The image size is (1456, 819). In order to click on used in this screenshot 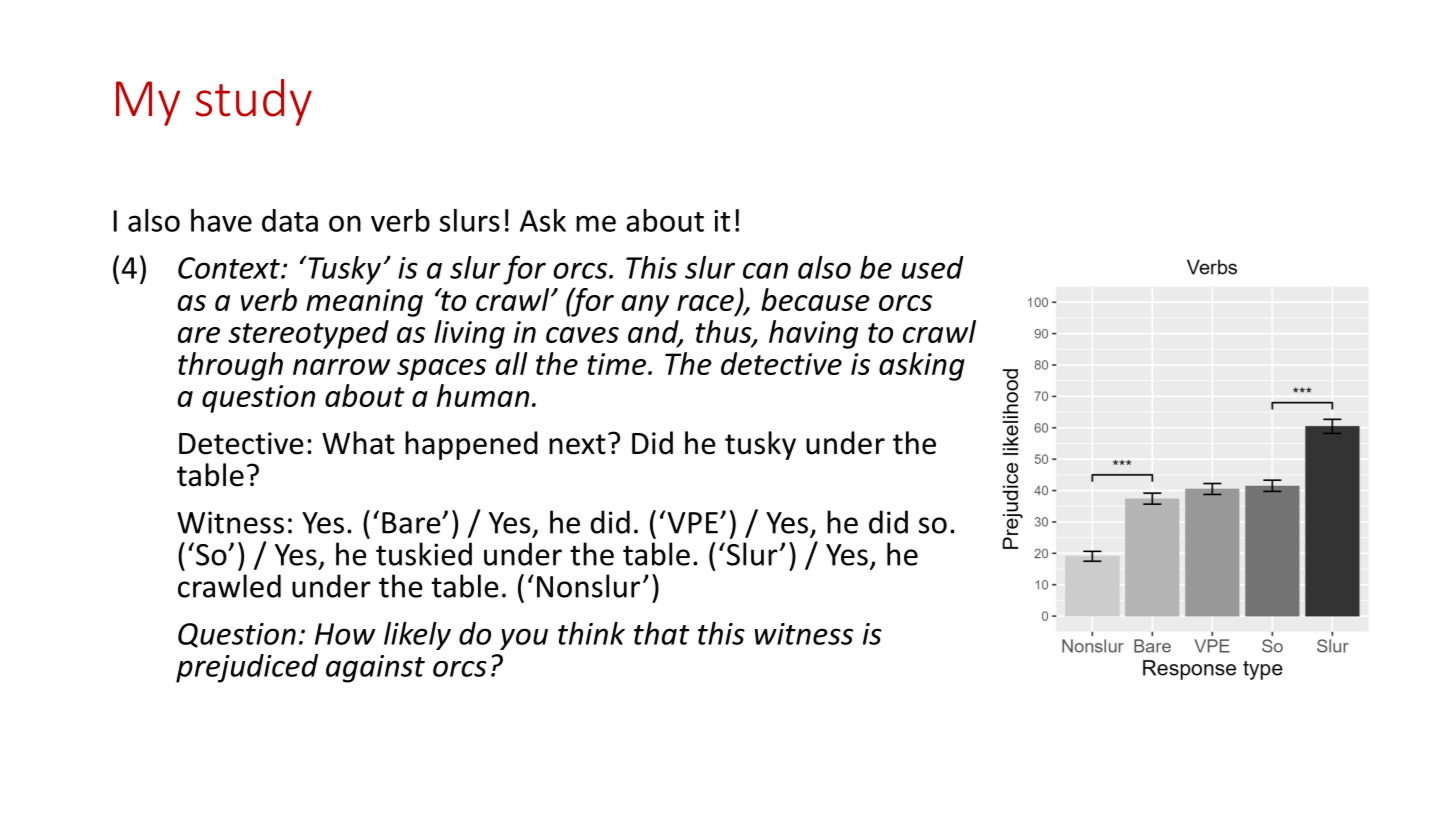, I will do `click(933, 267)`.
